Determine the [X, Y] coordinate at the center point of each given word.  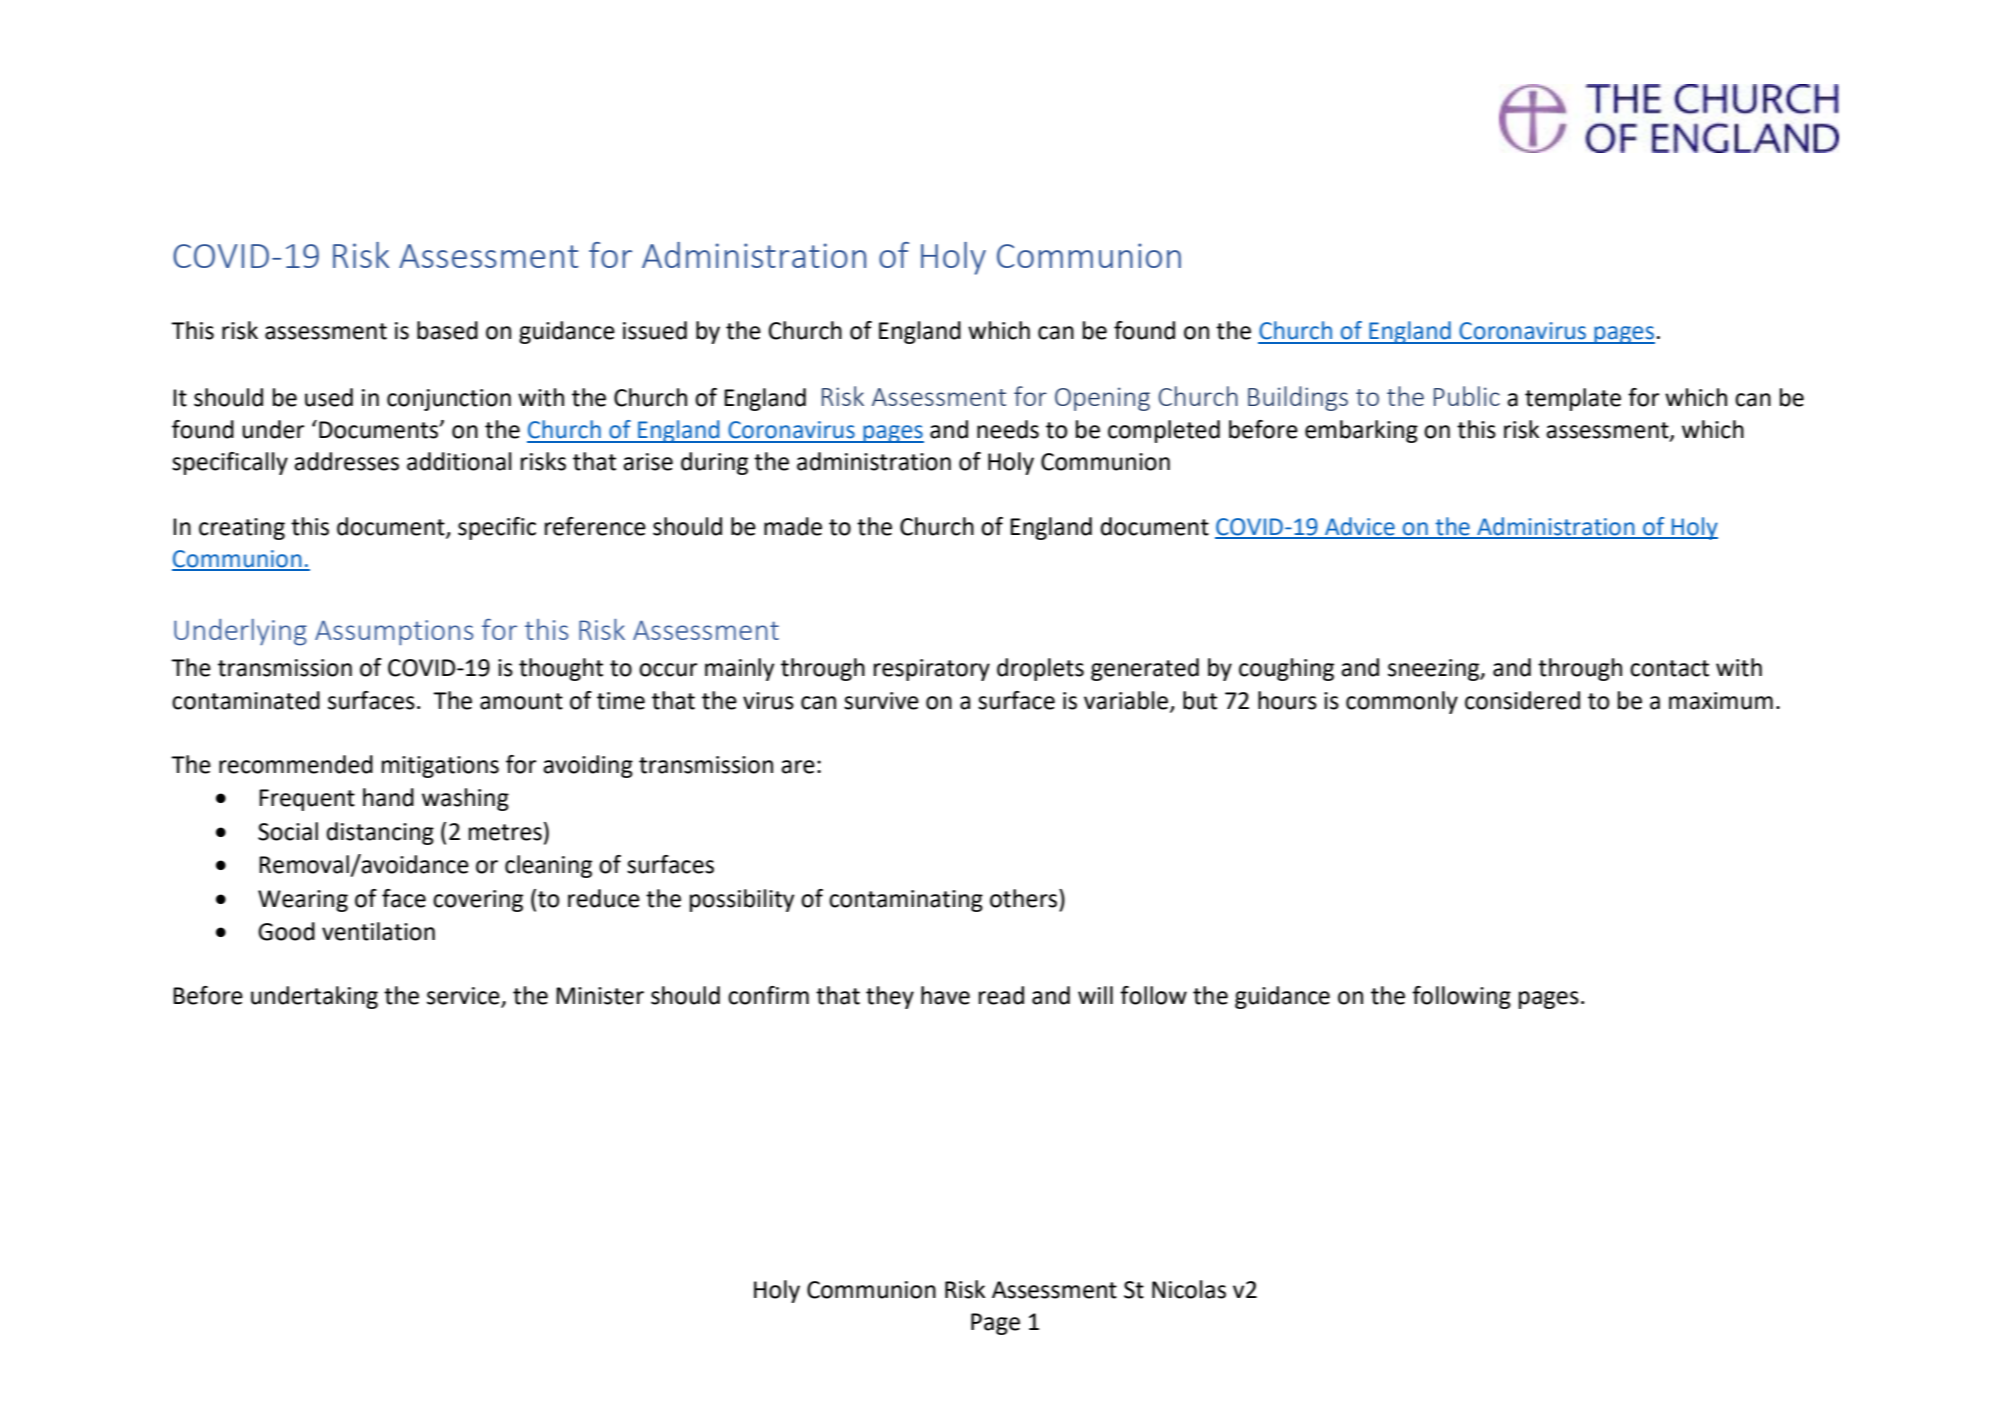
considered [1522, 700]
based [447, 330]
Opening [1102, 399]
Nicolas [1189, 1289]
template [1573, 399]
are [798, 767]
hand [388, 797]
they [890, 997]
